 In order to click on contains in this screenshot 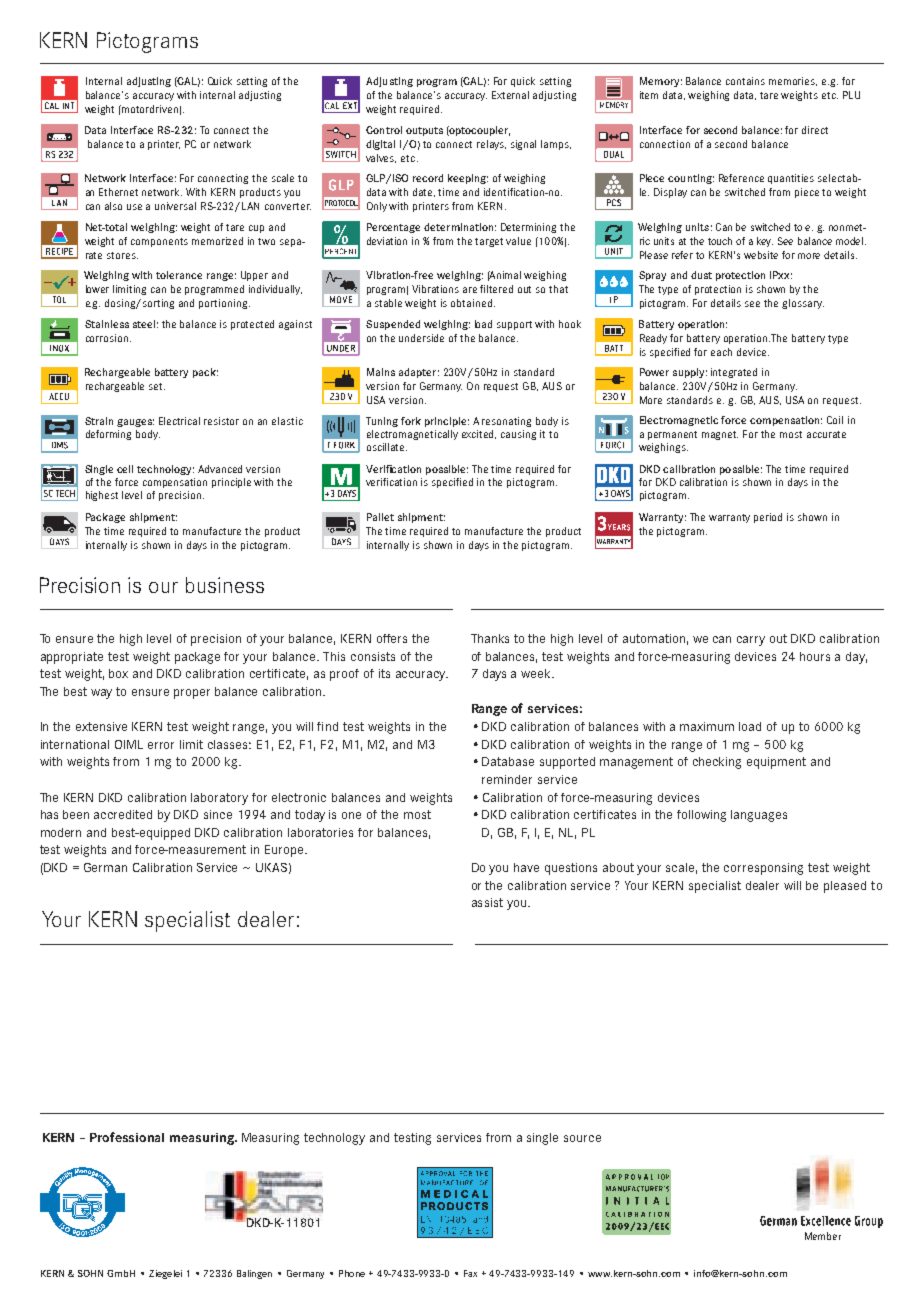, I will do `click(745, 81)`.
